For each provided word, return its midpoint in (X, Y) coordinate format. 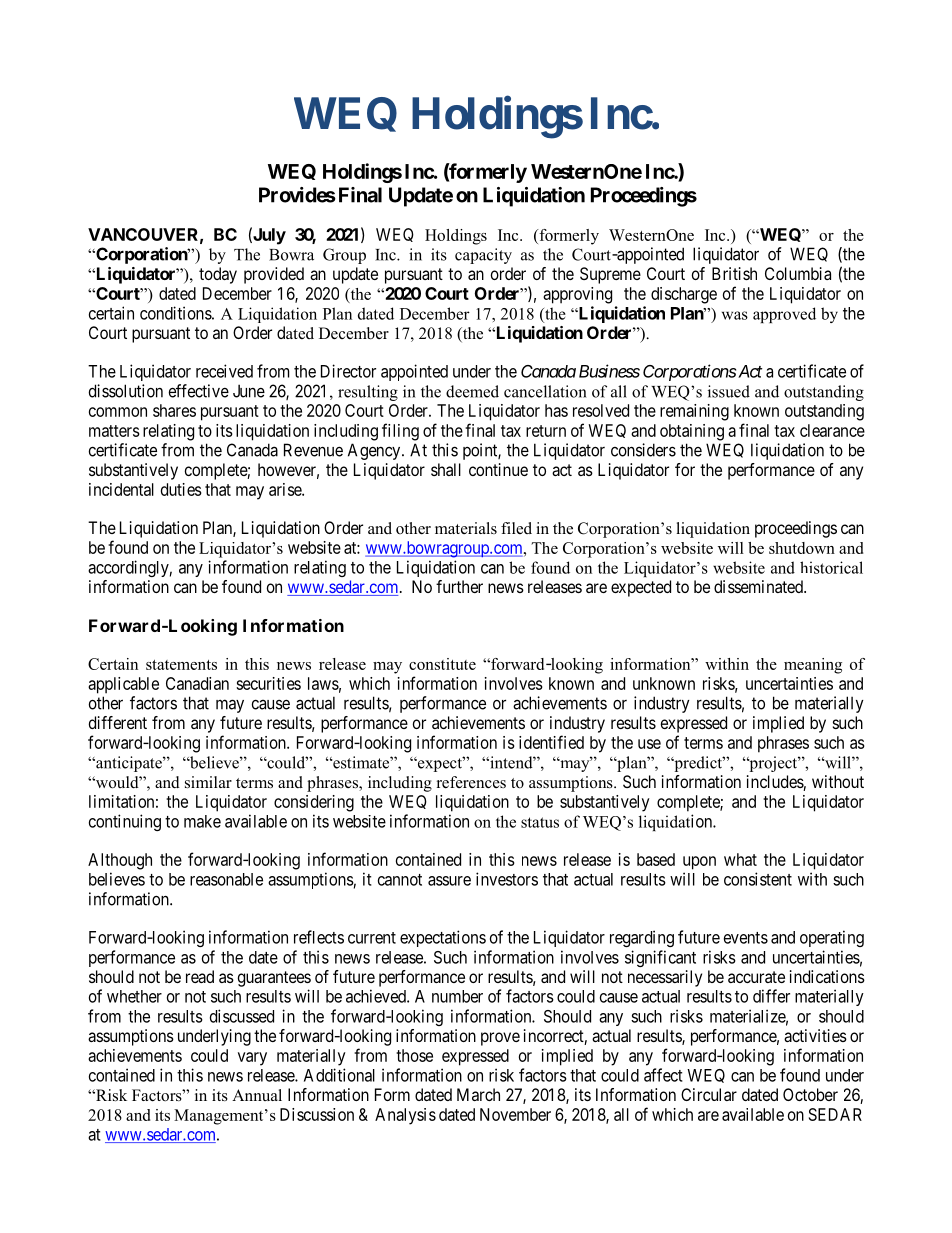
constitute (442, 664)
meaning (813, 666)
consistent (758, 879)
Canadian (197, 683)
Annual (257, 1095)
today (218, 275)
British (734, 273)
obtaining (692, 432)
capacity (483, 256)
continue (498, 469)
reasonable (226, 879)
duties (181, 489)
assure (449, 881)
